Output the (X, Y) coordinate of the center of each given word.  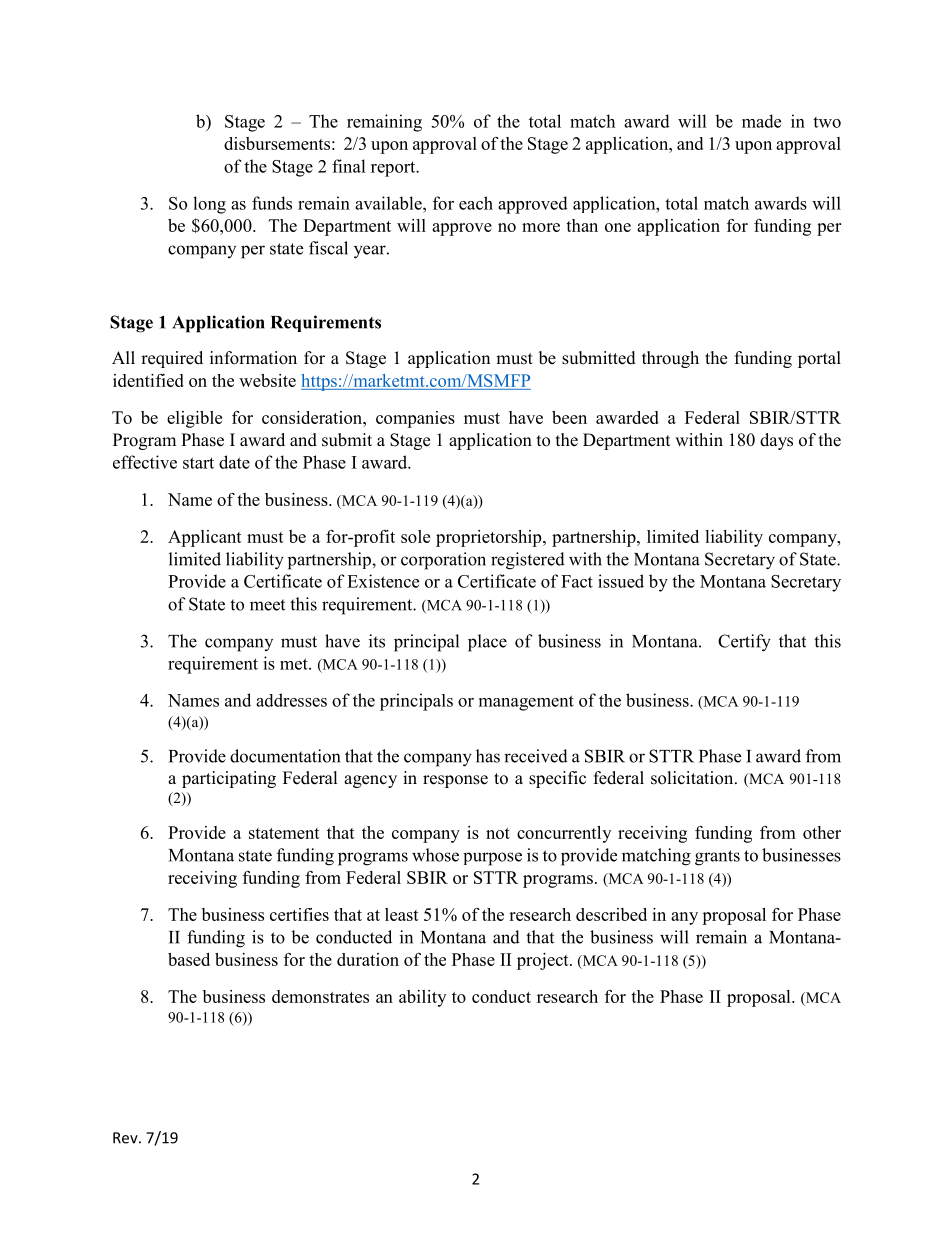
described (611, 914)
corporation (443, 561)
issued (621, 581)
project (544, 961)
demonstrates (320, 996)
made (761, 121)
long (209, 205)
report (394, 169)
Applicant (205, 538)
